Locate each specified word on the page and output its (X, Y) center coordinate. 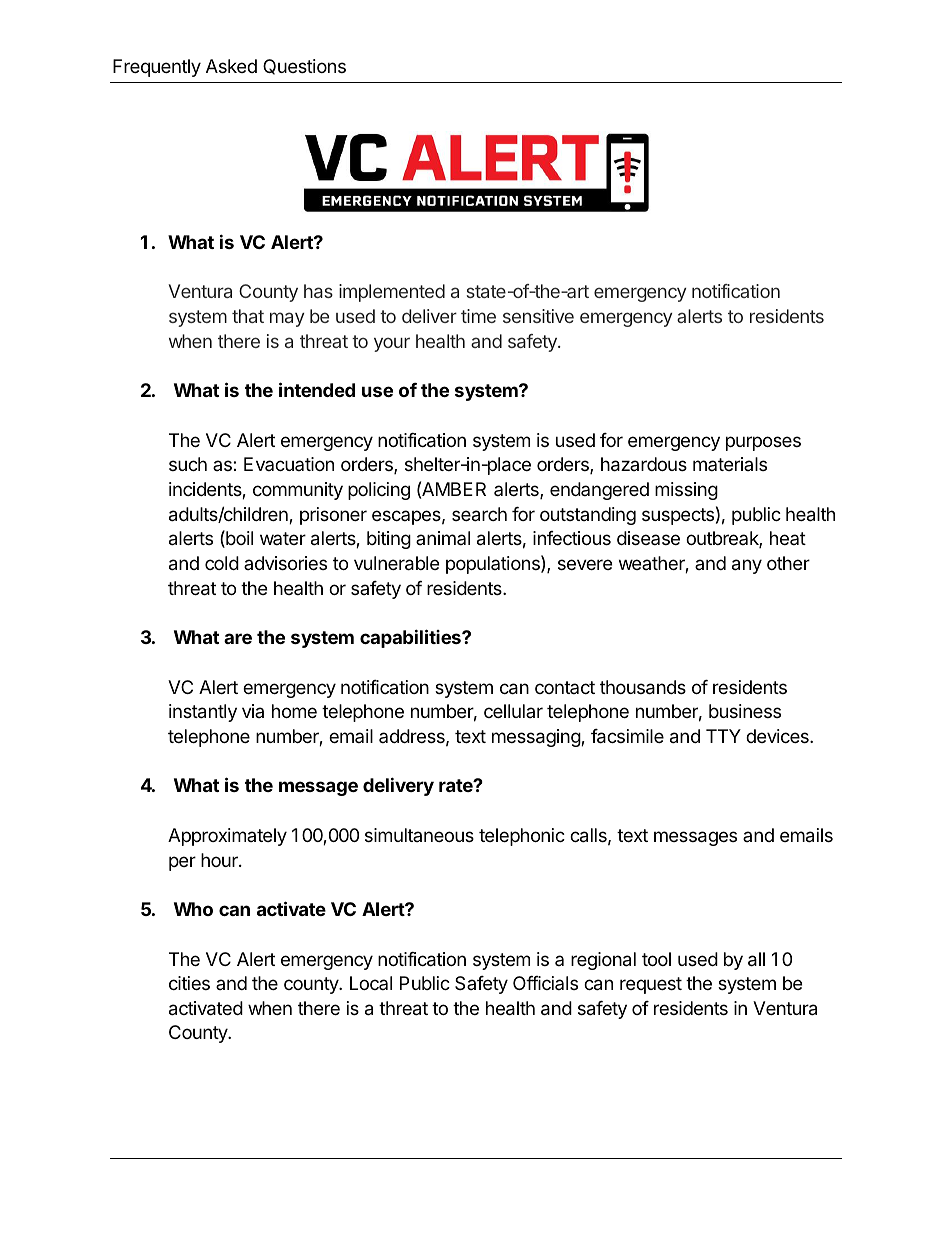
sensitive (538, 316)
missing (686, 491)
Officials (545, 983)
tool (656, 959)
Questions (304, 67)
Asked (231, 66)
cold (222, 563)
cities (189, 983)
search (479, 514)
